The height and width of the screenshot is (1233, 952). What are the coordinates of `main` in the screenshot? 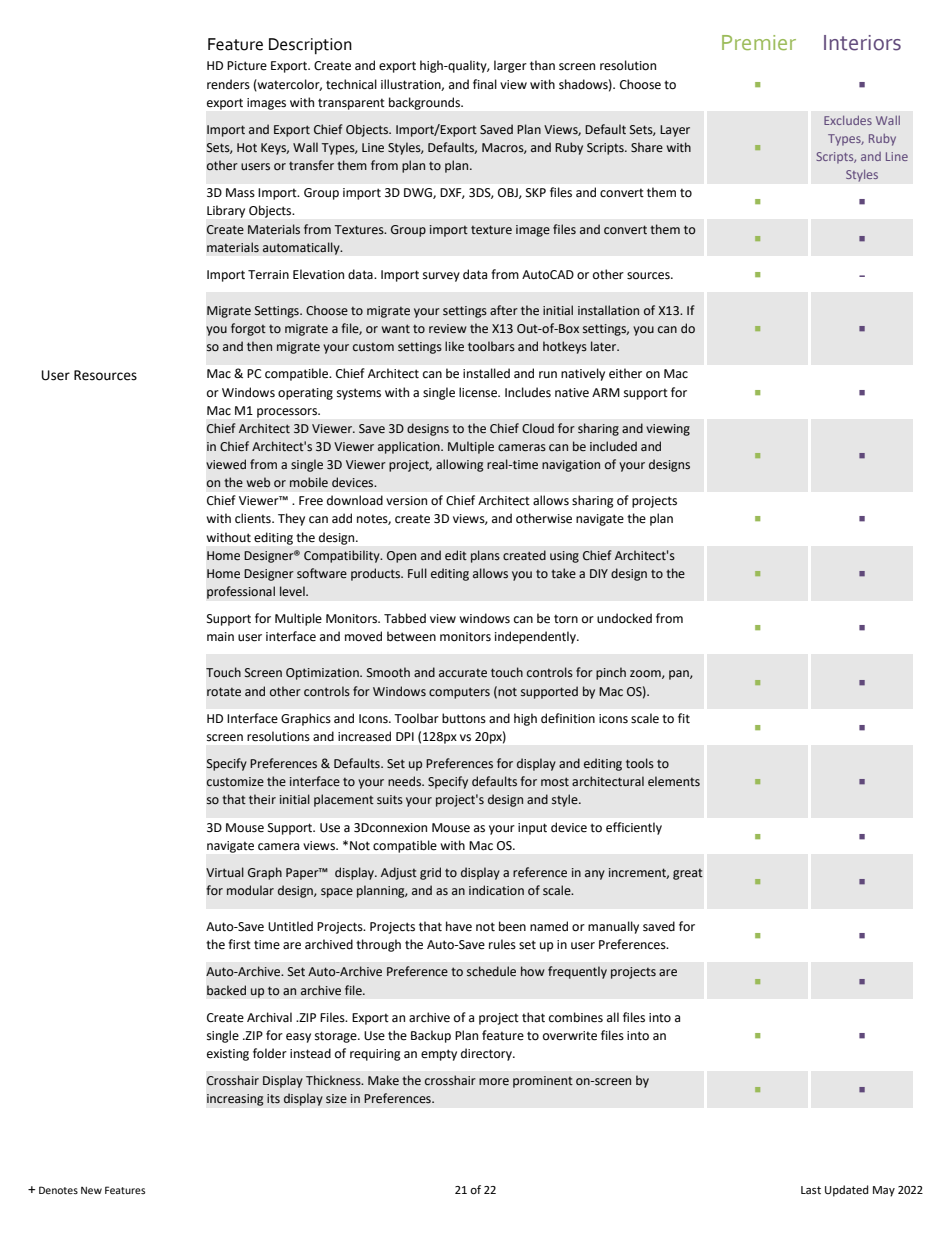 It's located at (220, 636).
